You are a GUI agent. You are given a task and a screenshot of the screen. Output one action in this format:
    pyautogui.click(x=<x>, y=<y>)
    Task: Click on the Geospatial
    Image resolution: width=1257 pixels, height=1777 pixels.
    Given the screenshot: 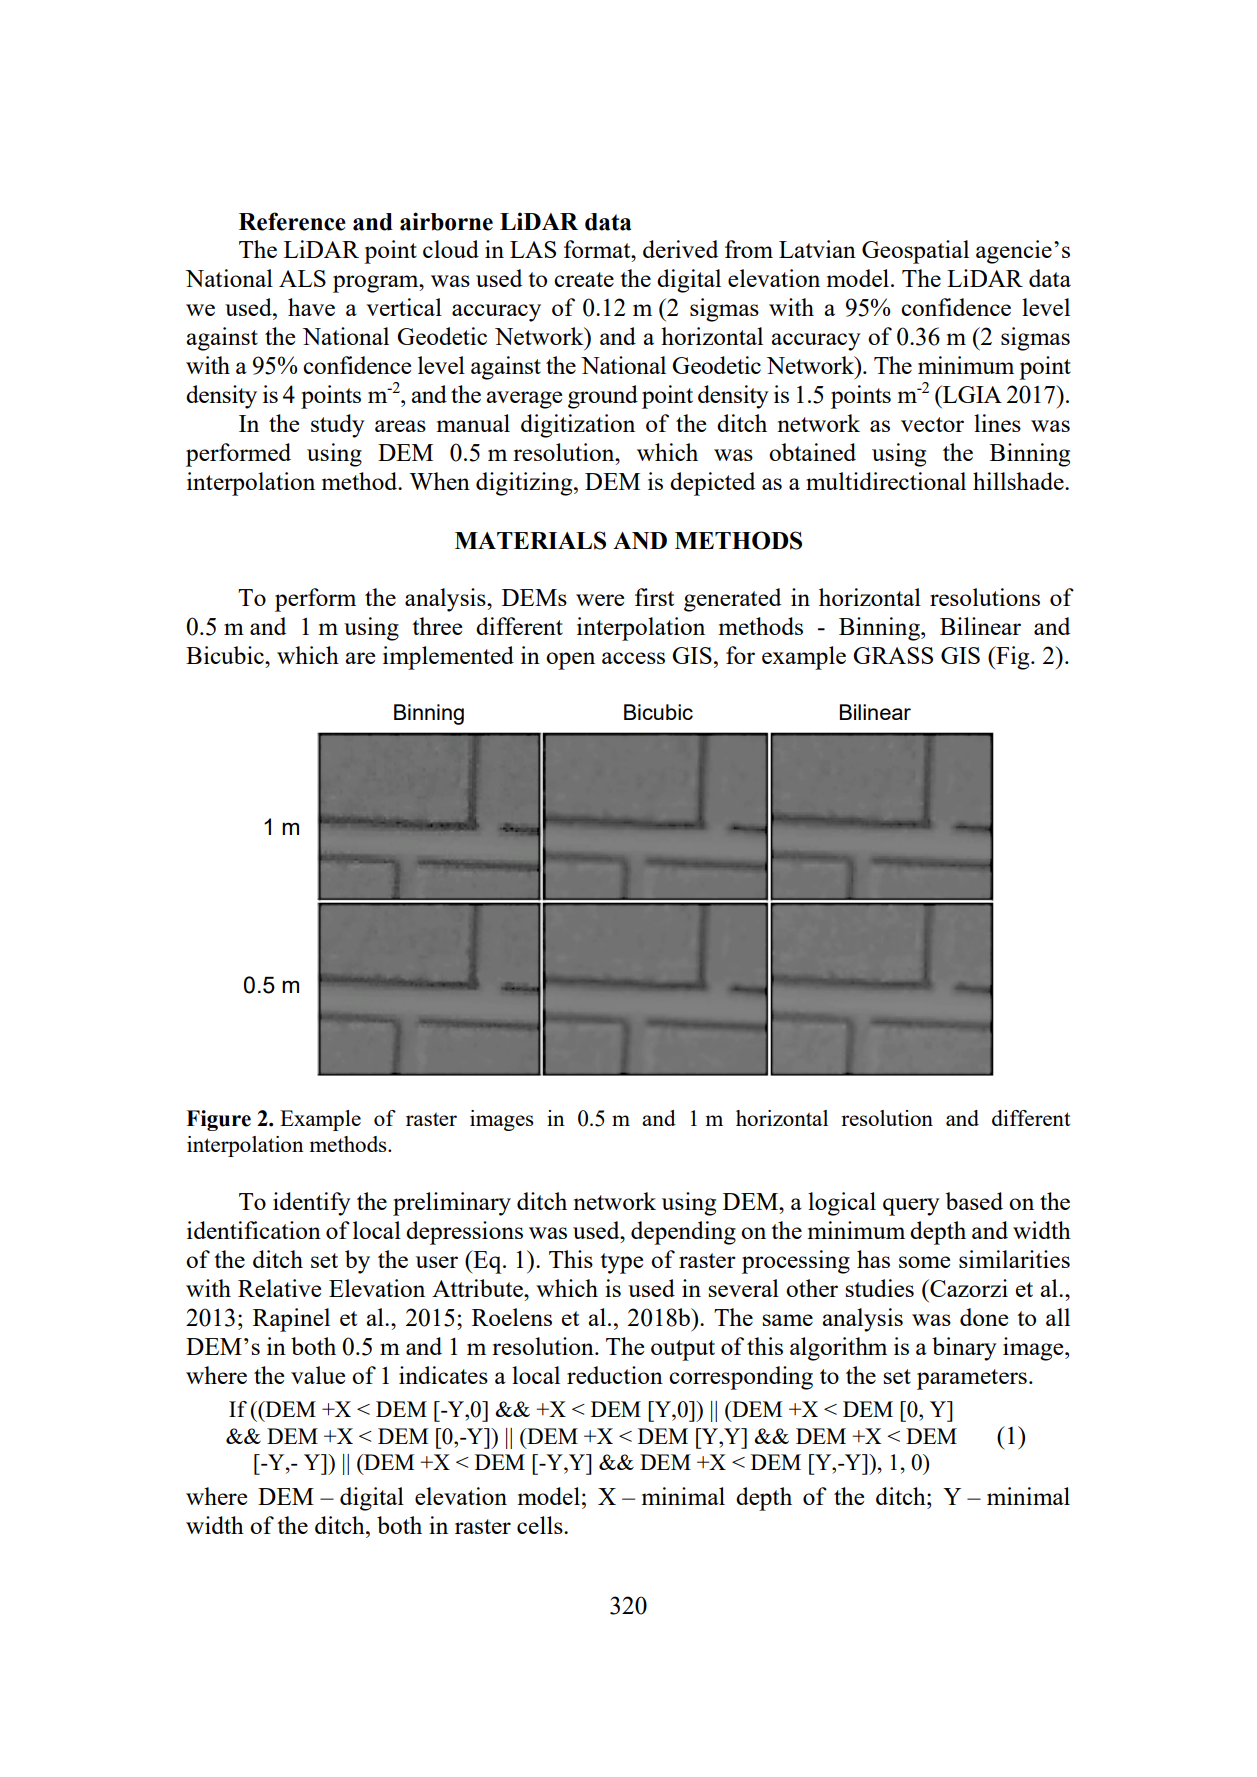 What is the action you would take?
    pyautogui.click(x=915, y=252)
